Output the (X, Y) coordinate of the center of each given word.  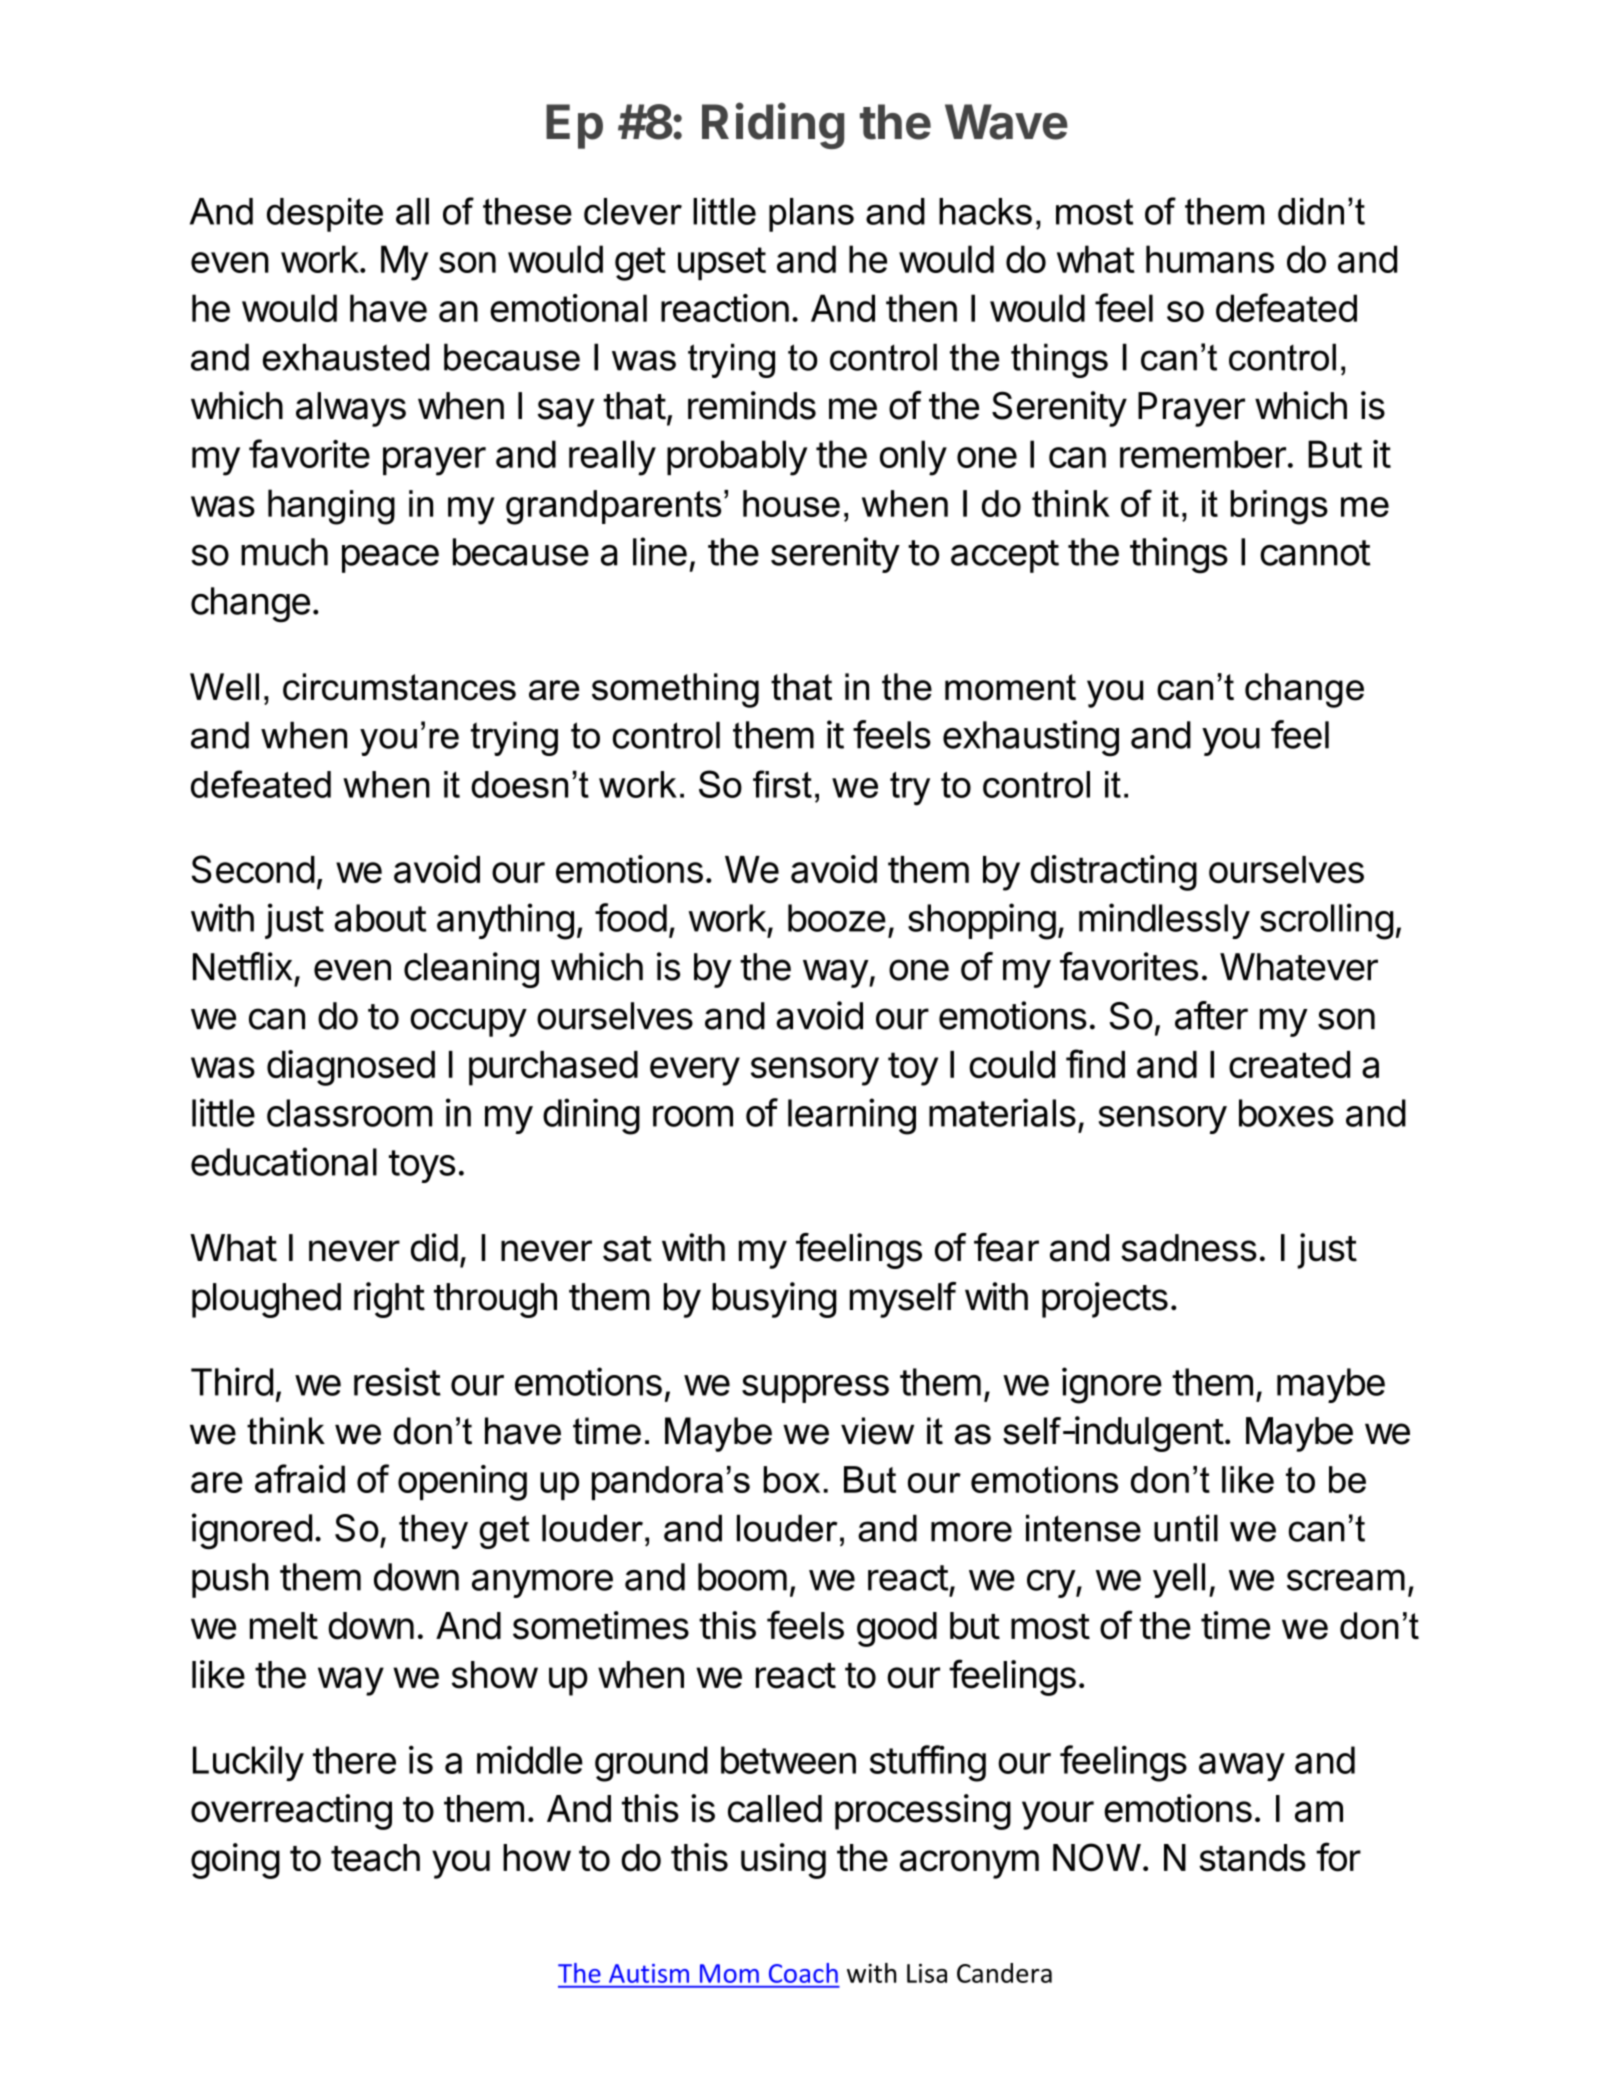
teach (375, 1858)
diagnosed (351, 1068)
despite (325, 215)
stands (1252, 1858)
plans (811, 215)
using (783, 1861)
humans (1210, 259)
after (1211, 1015)
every (695, 1071)
